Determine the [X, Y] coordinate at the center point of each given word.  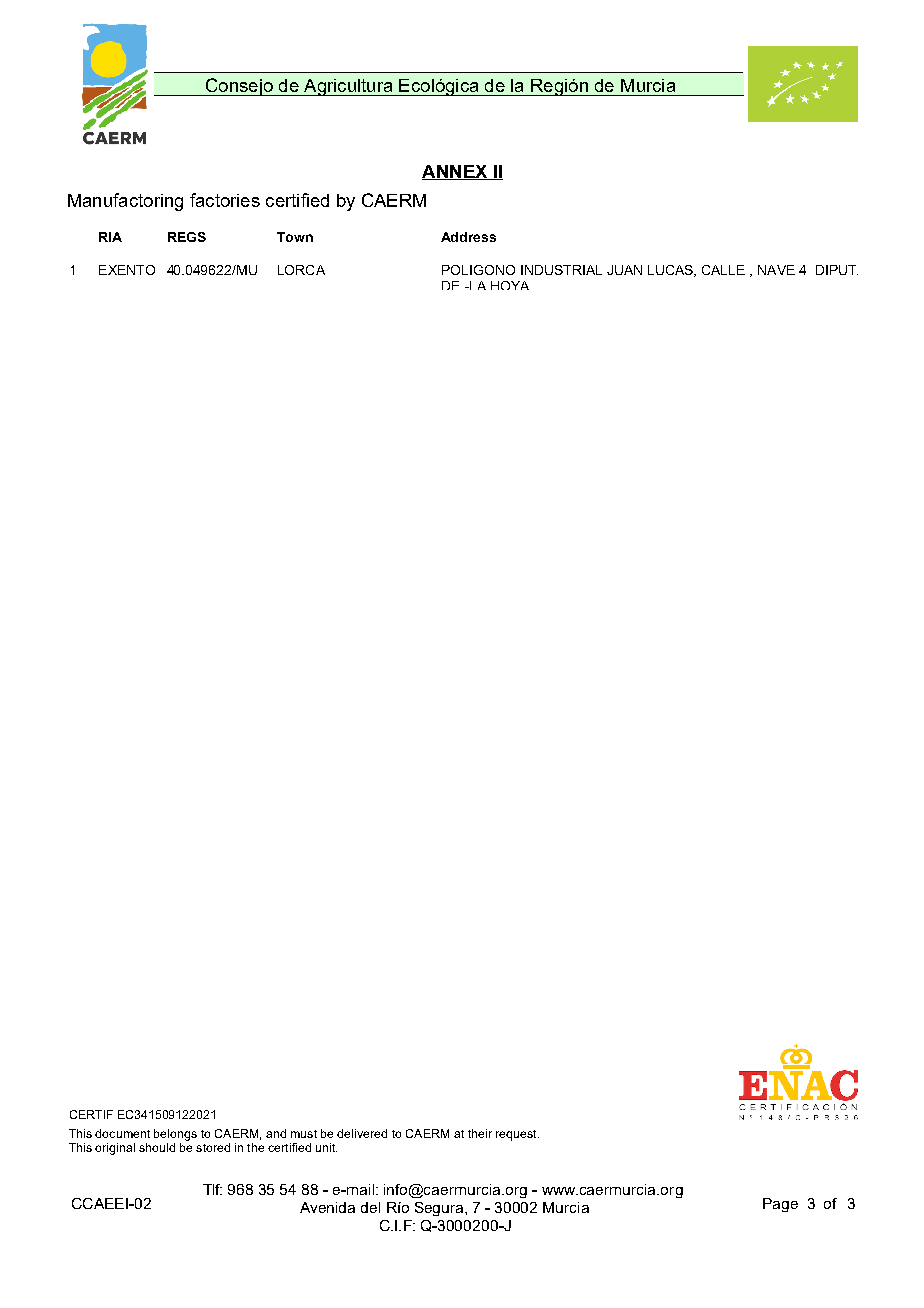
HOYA [510, 285]
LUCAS [671, 271]
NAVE [776, 270]
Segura [440, 1209]
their [480, 1133]
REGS [187, 237]
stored [213, 1147]
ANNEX [456, 172]
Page [780, 1205]
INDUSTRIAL [561, 270]
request [517, 1135]
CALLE [723, 270]
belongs [175, 1135]
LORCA [301, 270]
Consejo [239, 87]
